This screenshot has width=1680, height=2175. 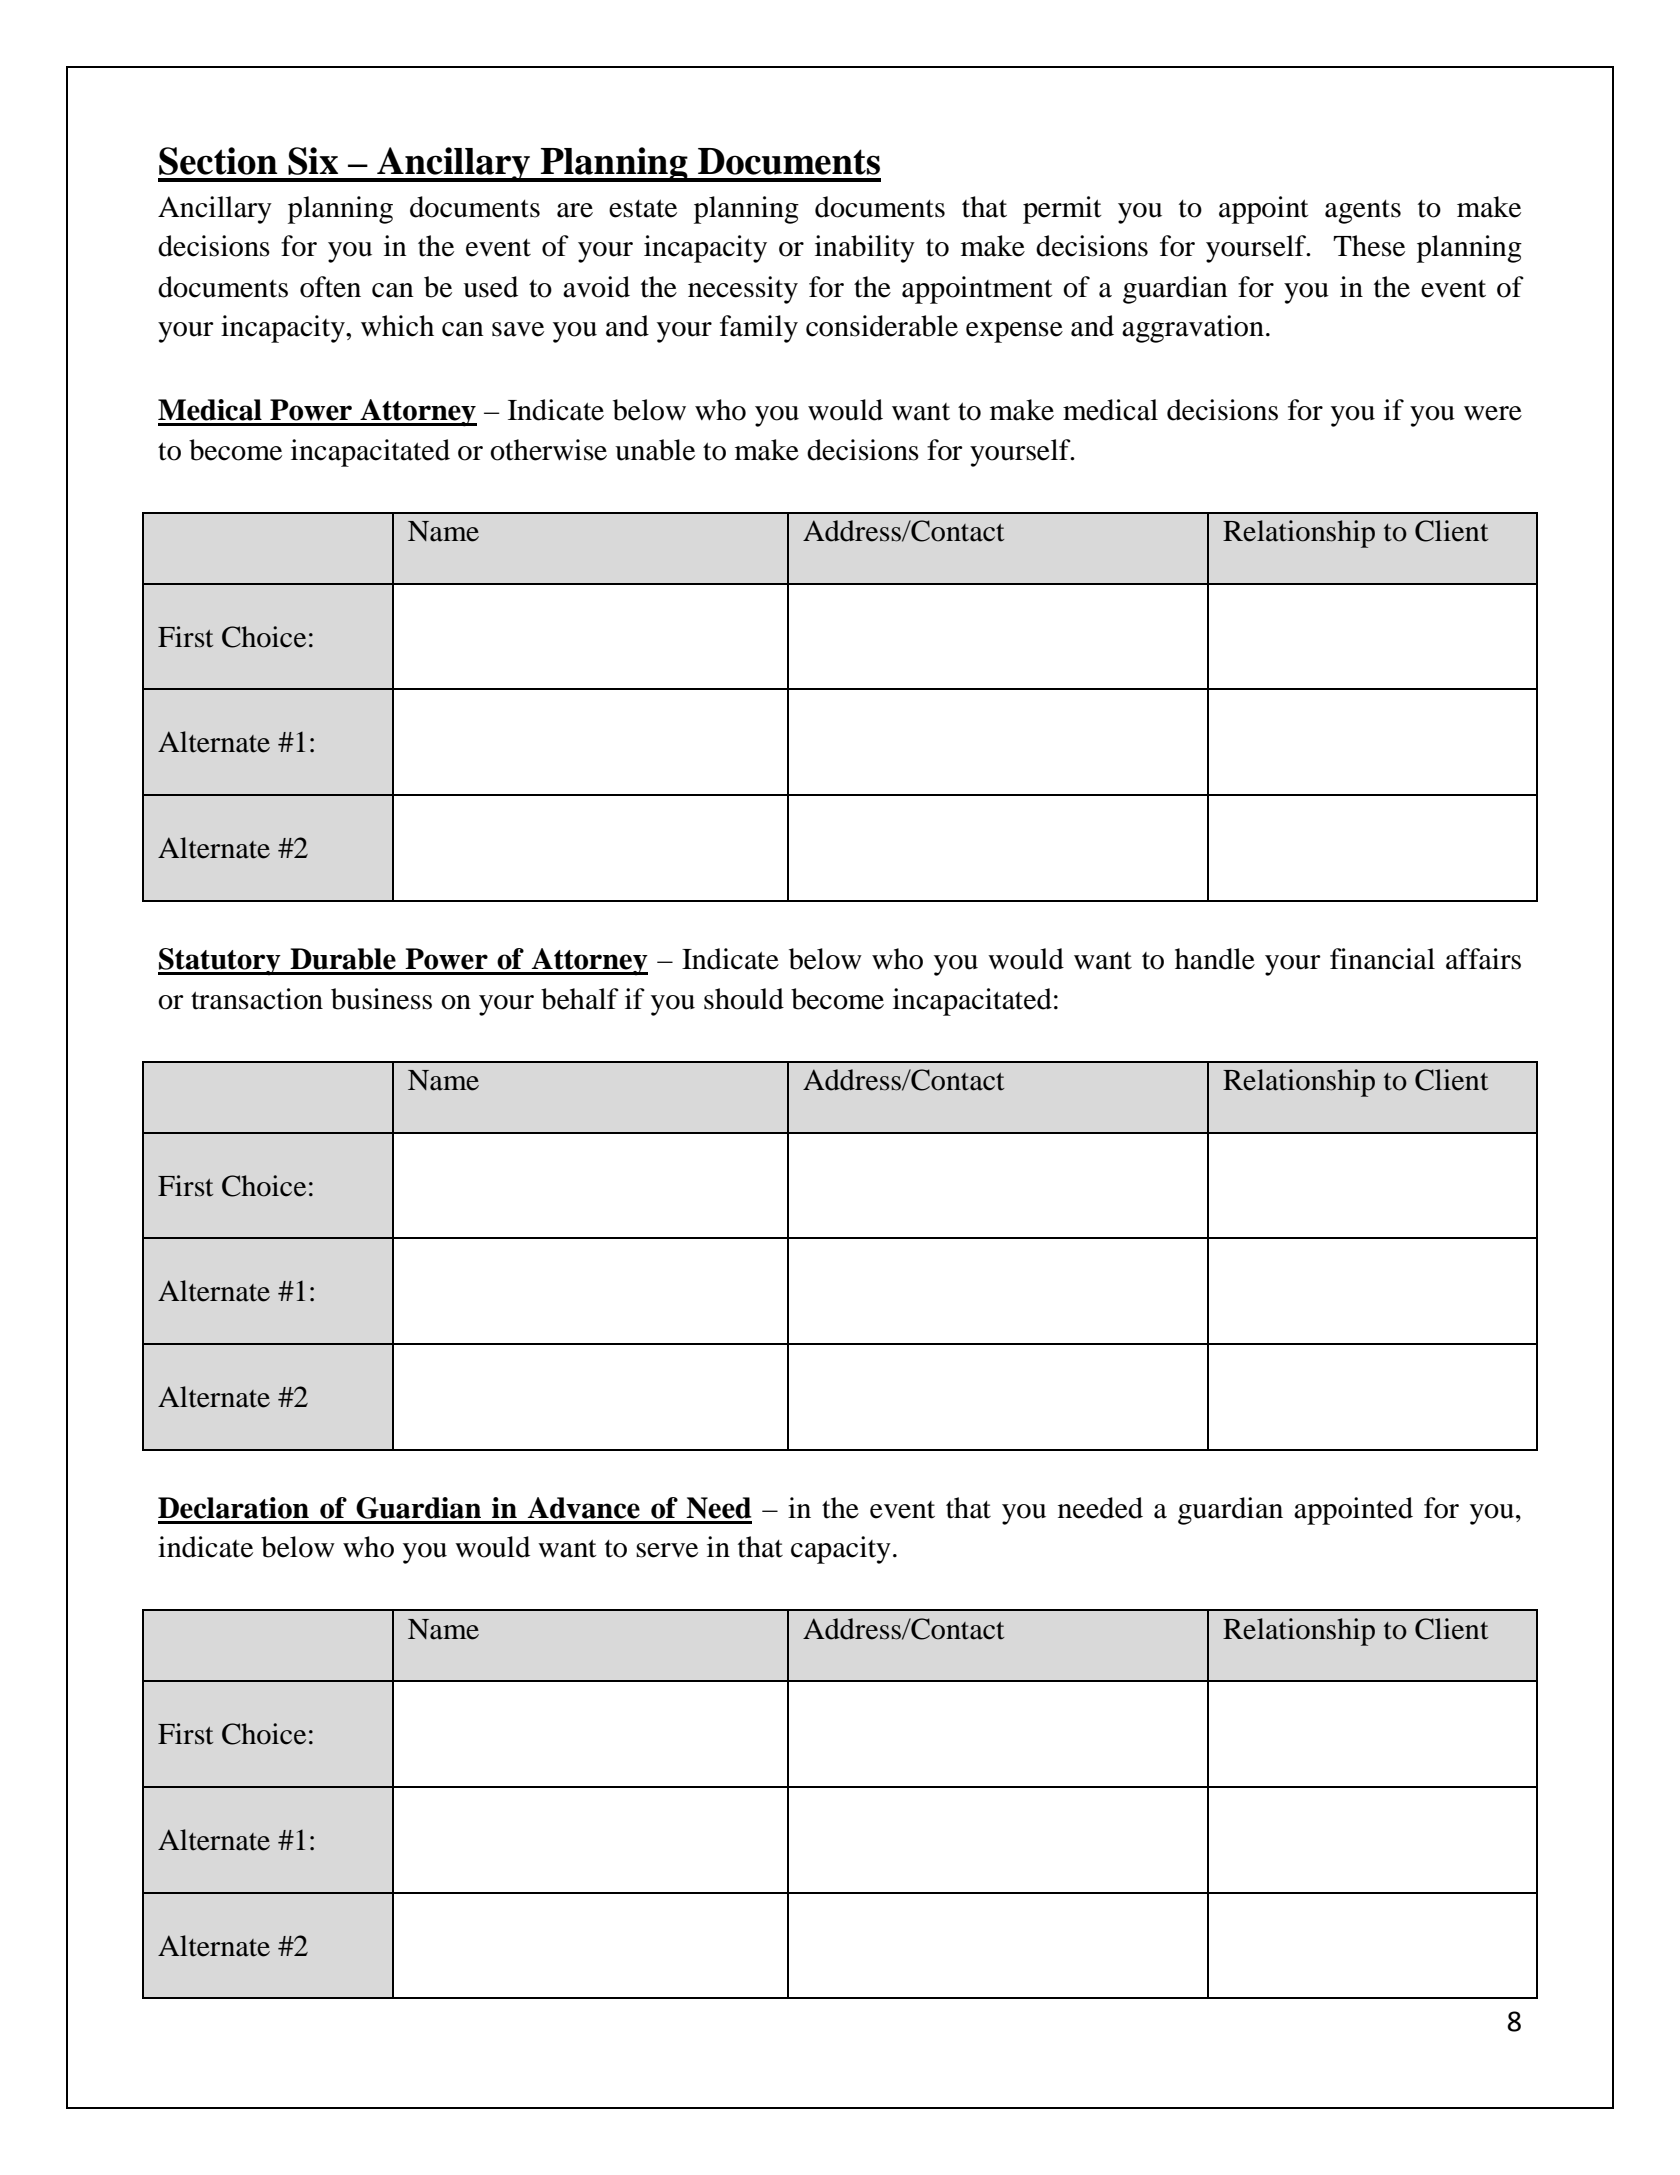 I want to click on Advance, so click(x=584, y=1508).
